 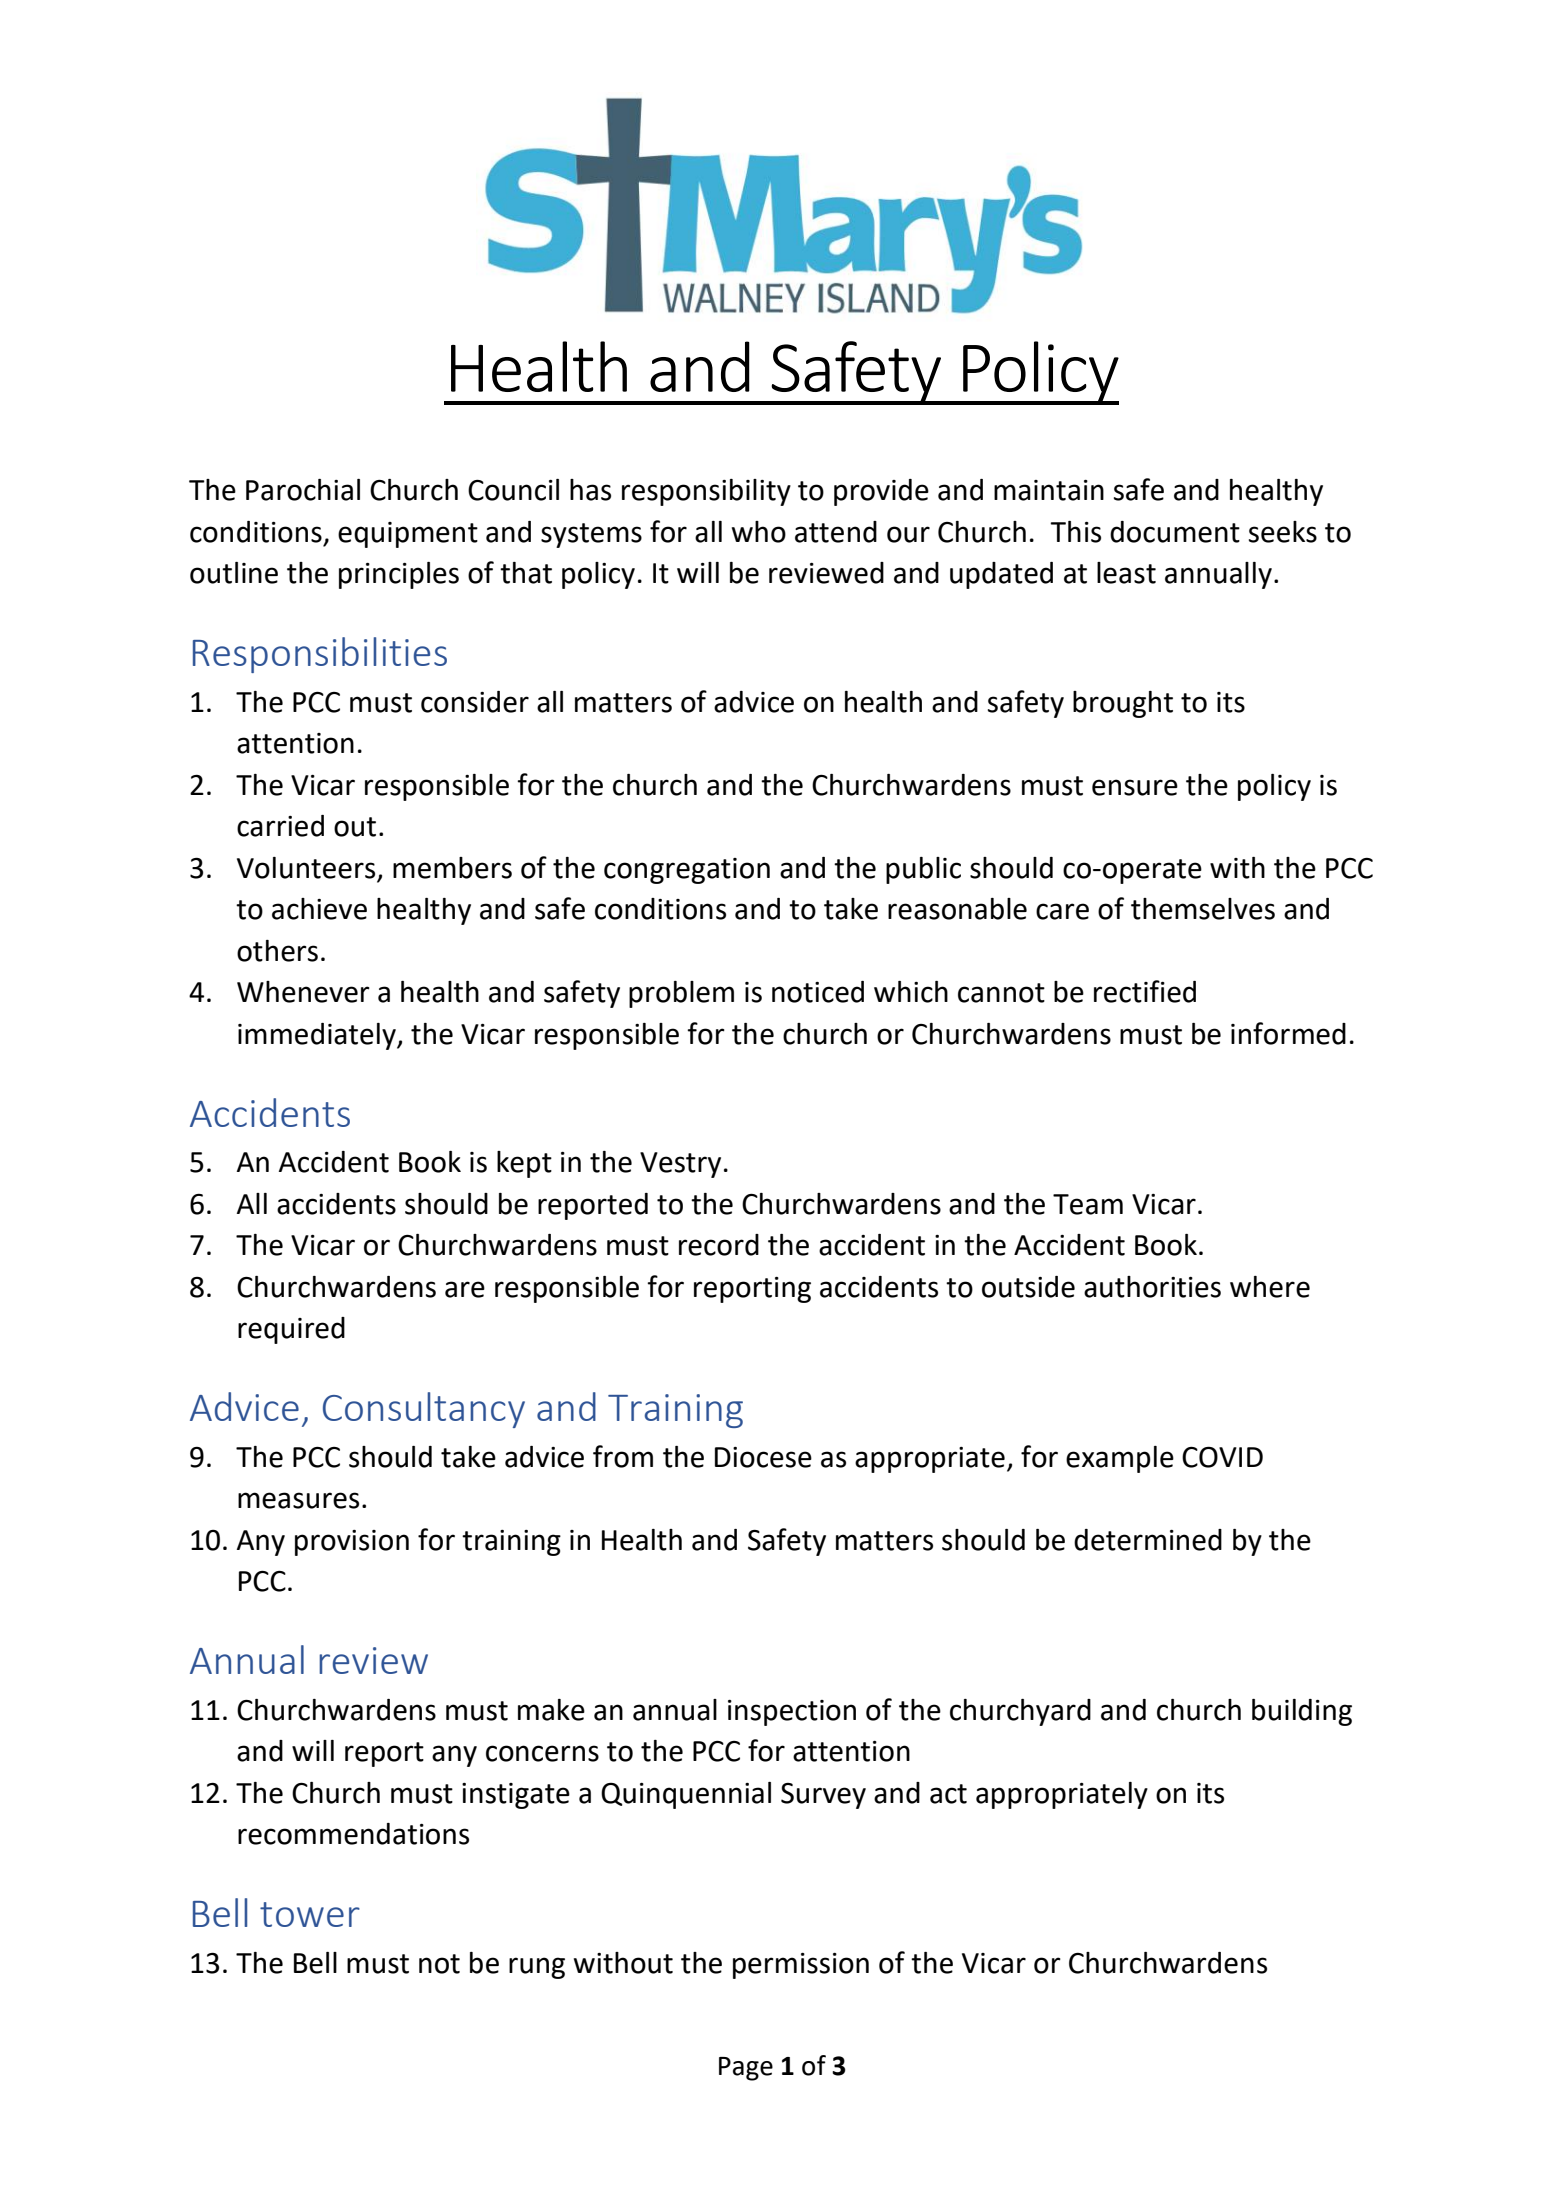 I want to click on who, so click(x=759, y=532).
